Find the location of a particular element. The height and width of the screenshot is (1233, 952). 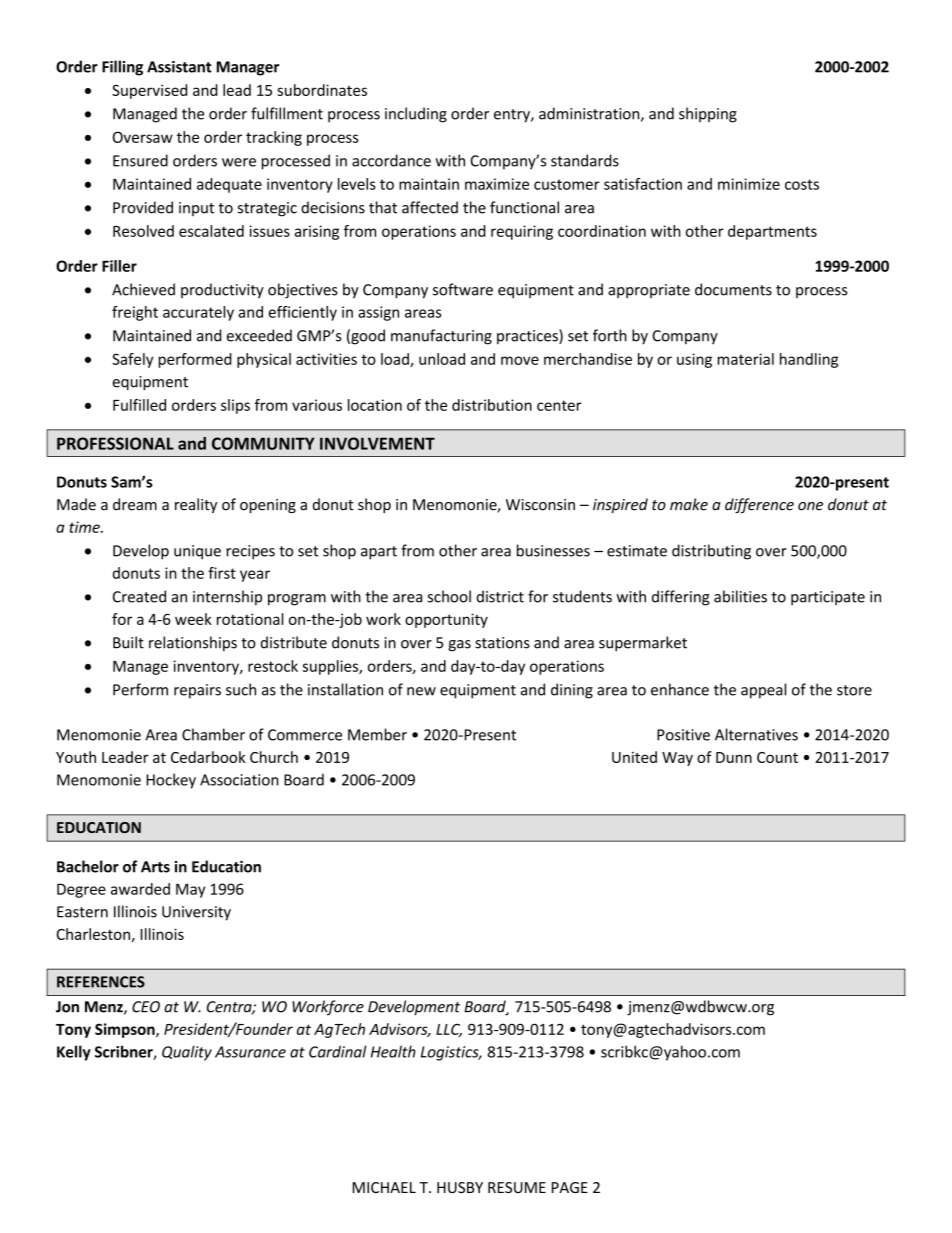

Wisconsin is located at coordinates (540, 505).
